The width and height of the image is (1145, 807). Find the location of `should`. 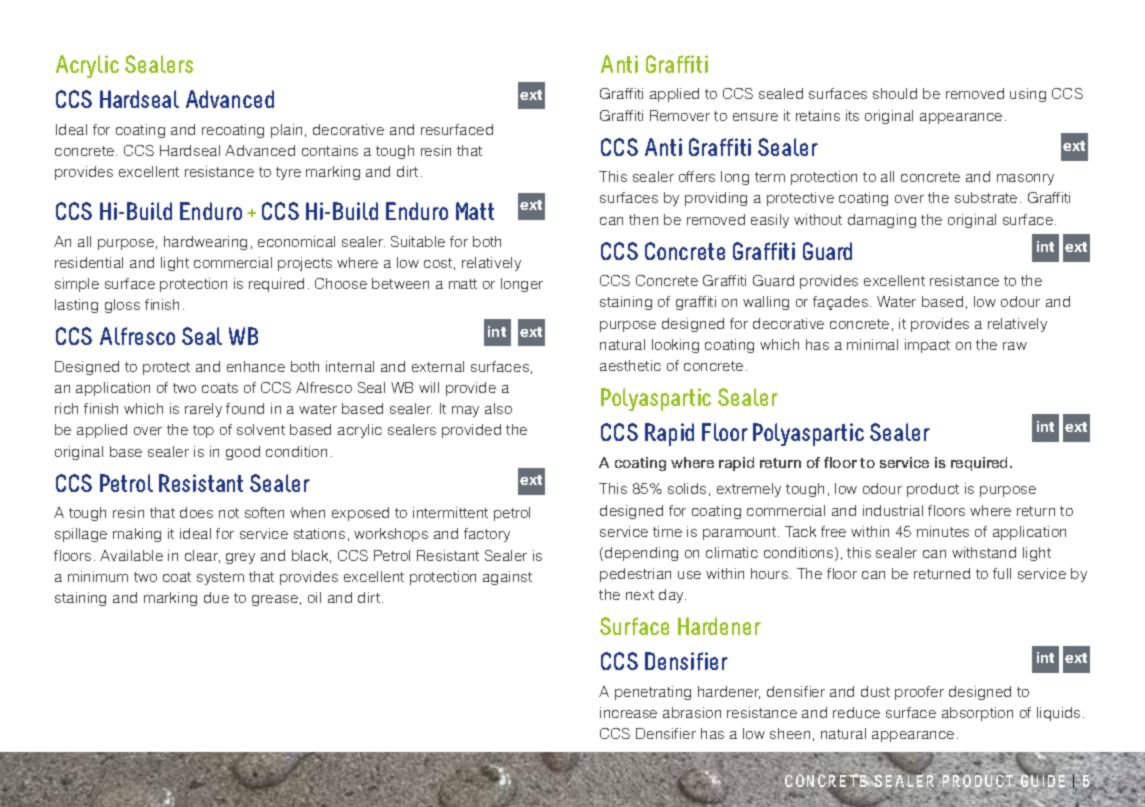

should is located at coordinates (895, 93).
